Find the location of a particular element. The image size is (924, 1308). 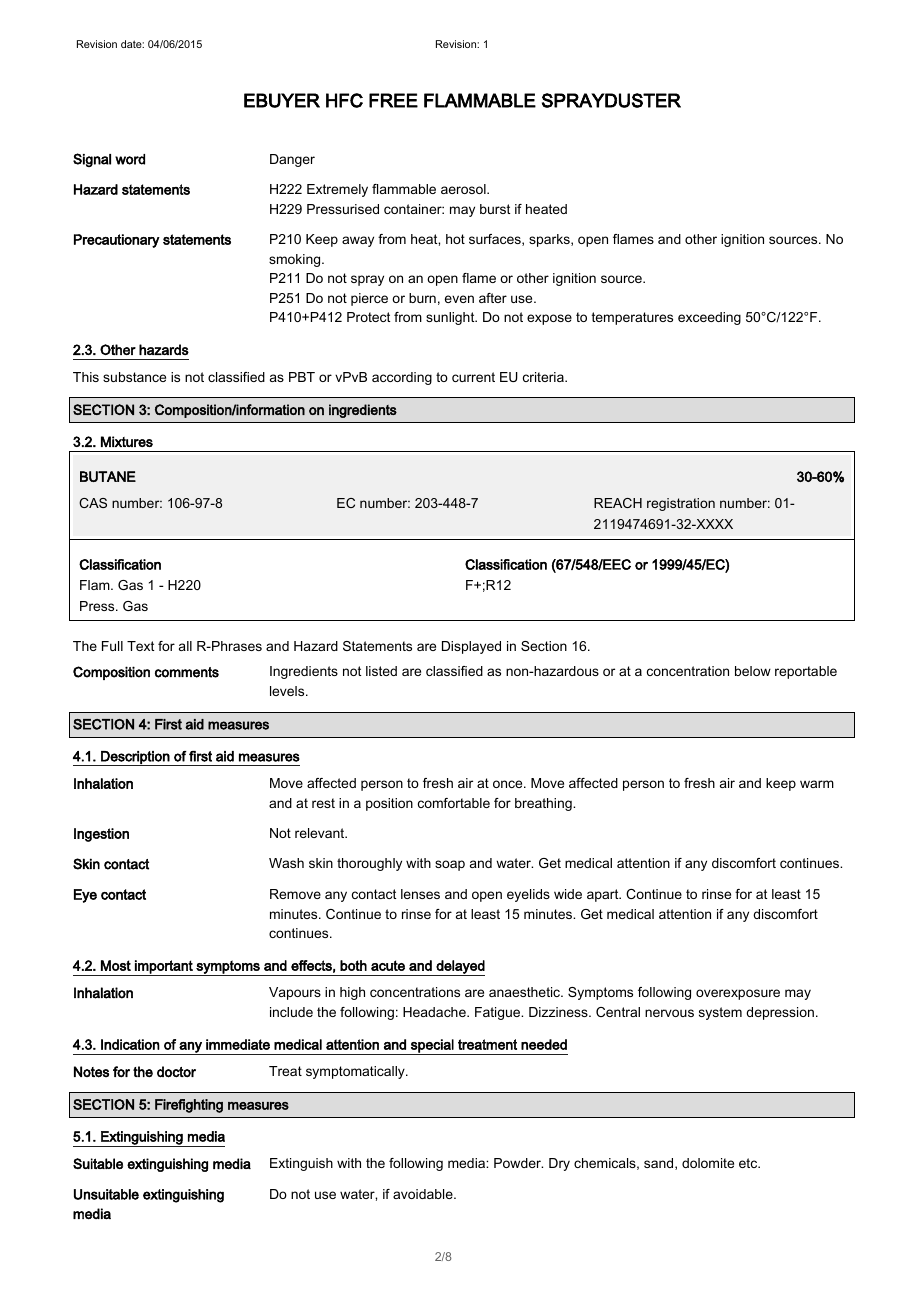

Displayed is located at coordinates (471, 647).
